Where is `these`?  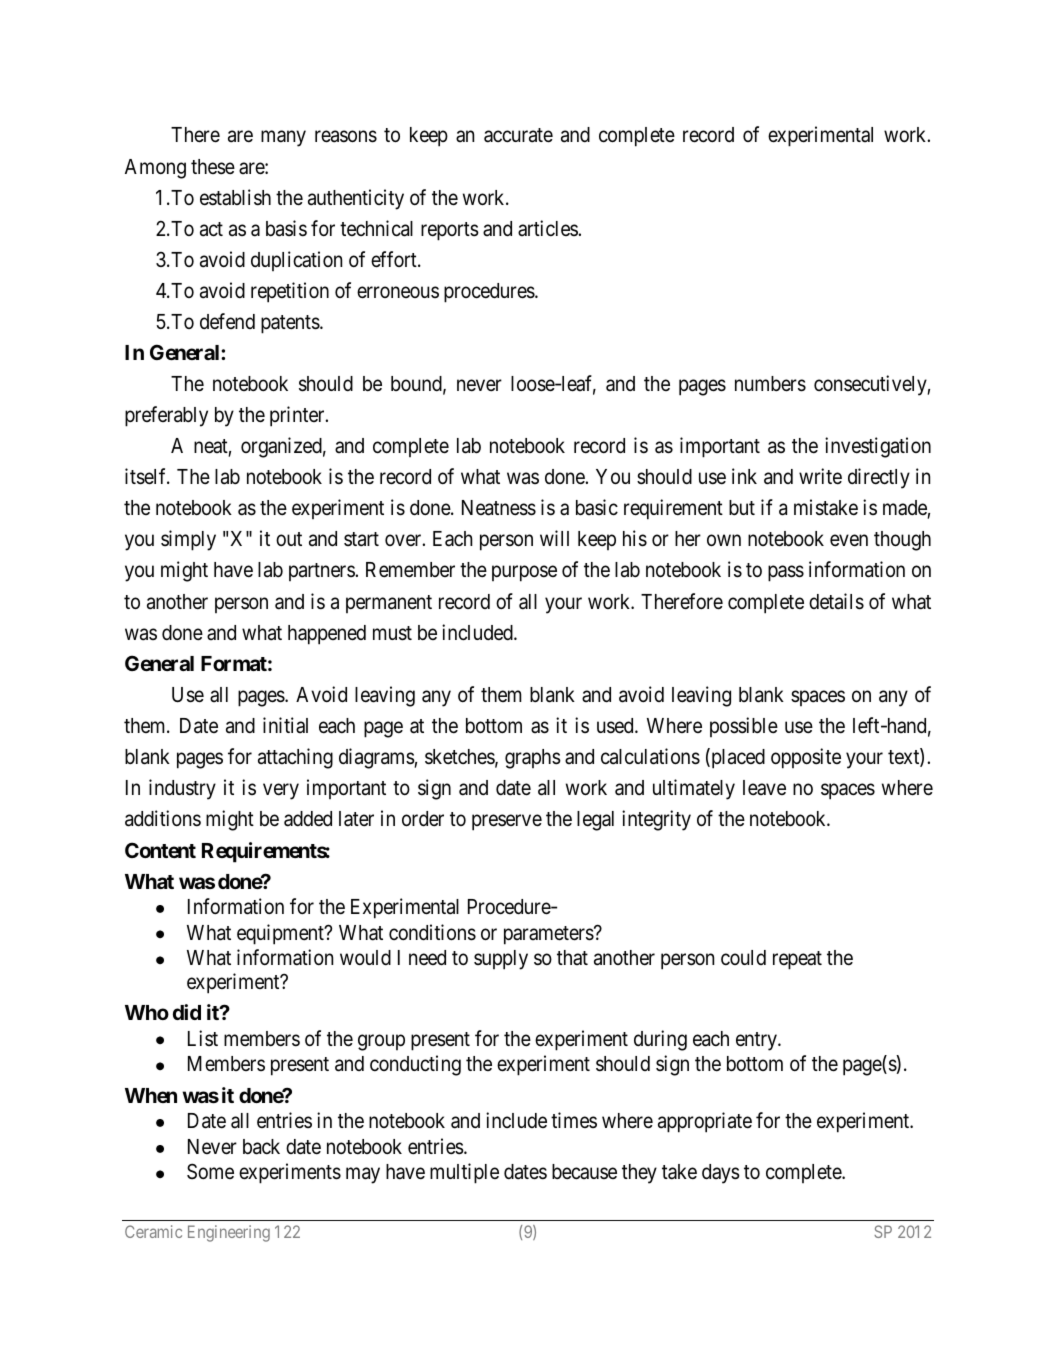
these is located at coordinates (213, 167).
